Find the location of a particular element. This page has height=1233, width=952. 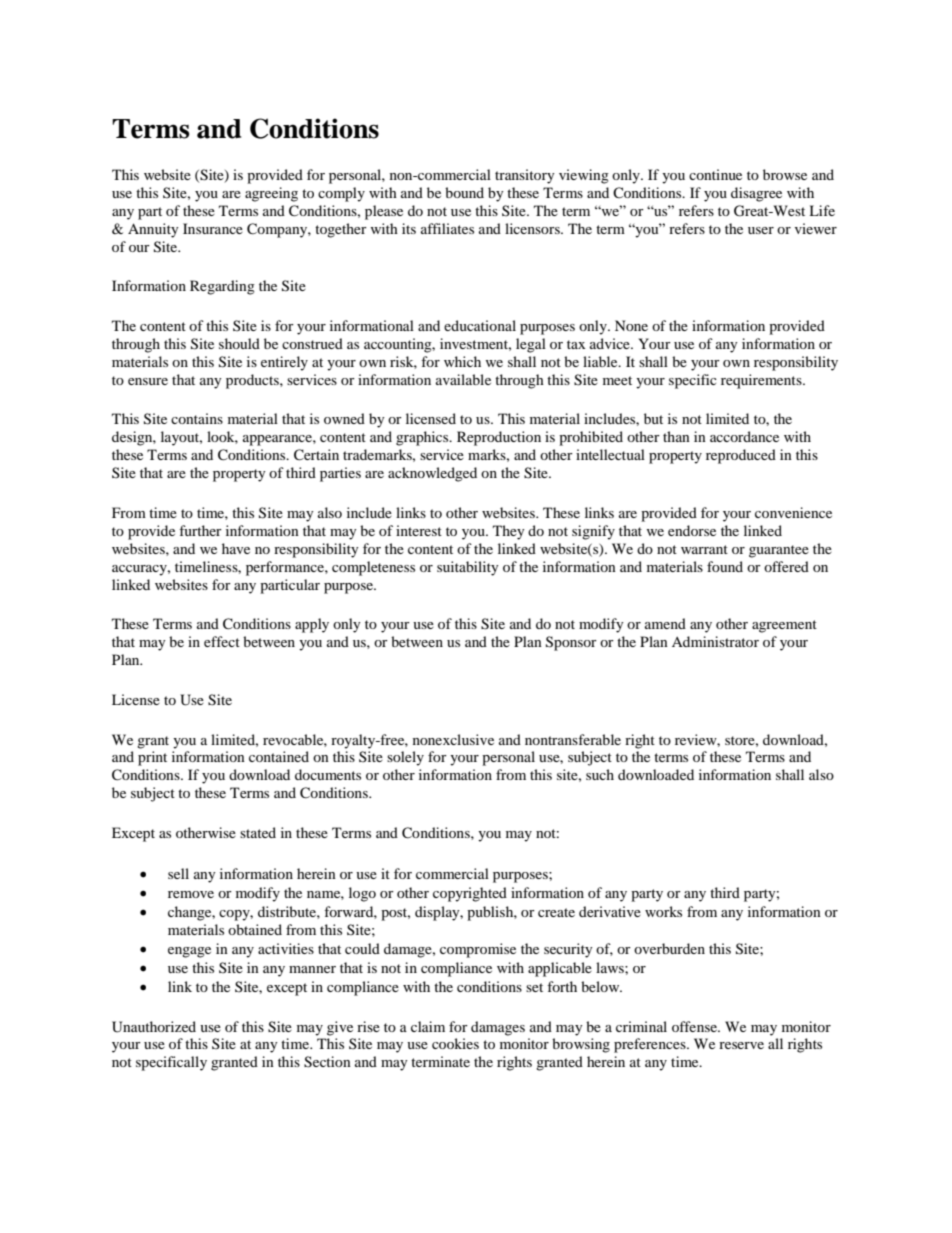

Reproduction is located at coordinates (499, 438).
